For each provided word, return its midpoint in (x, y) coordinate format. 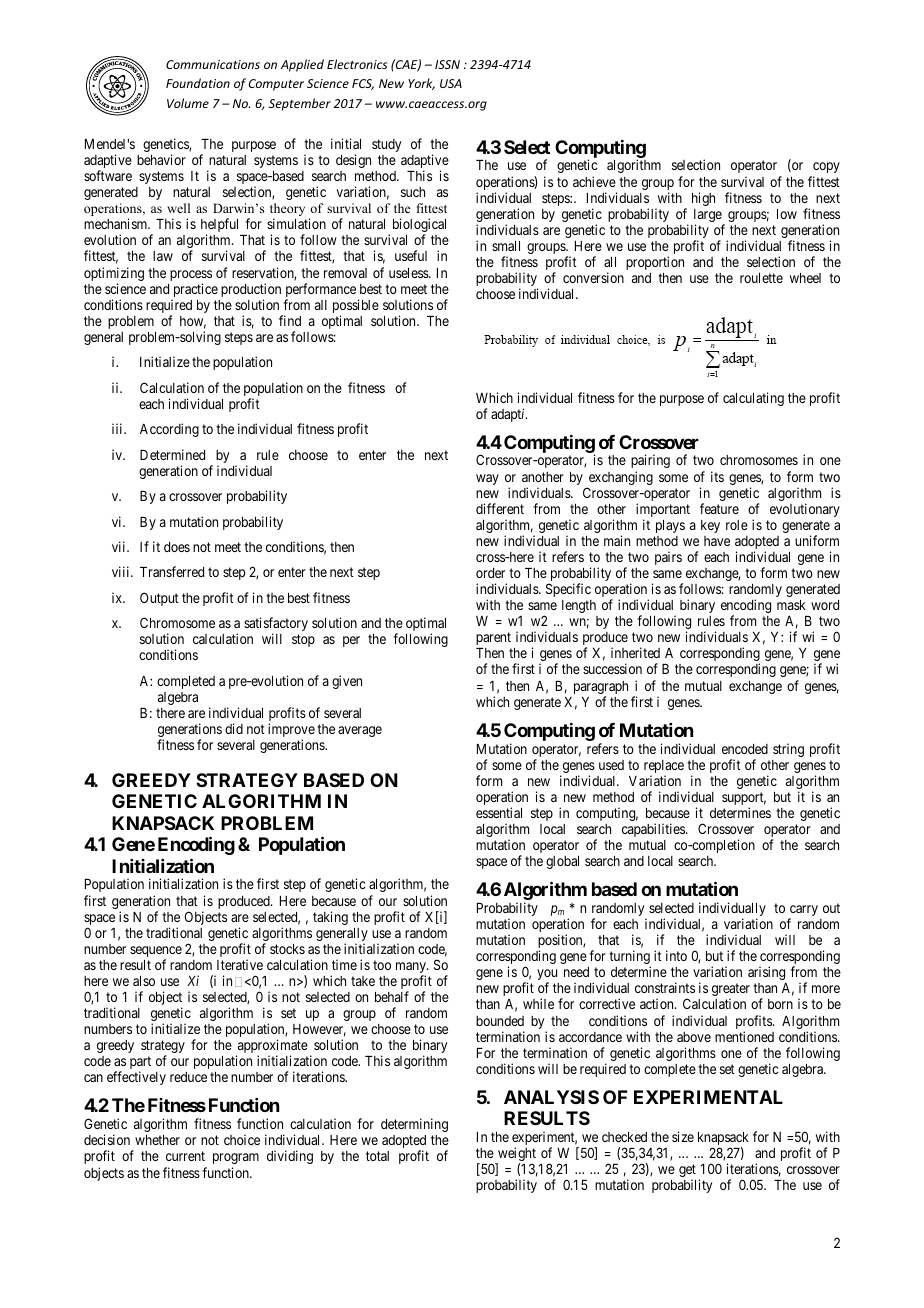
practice (194, 291)
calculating (753, 399)
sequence (156, 953)
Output (159, 599)
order (490, 573)
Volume (188, 103)
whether (157, 1140)
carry (803, 912)
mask (791, 605)
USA (451, 83)
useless (409, 273)
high (703, 199)
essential (499, 812)
